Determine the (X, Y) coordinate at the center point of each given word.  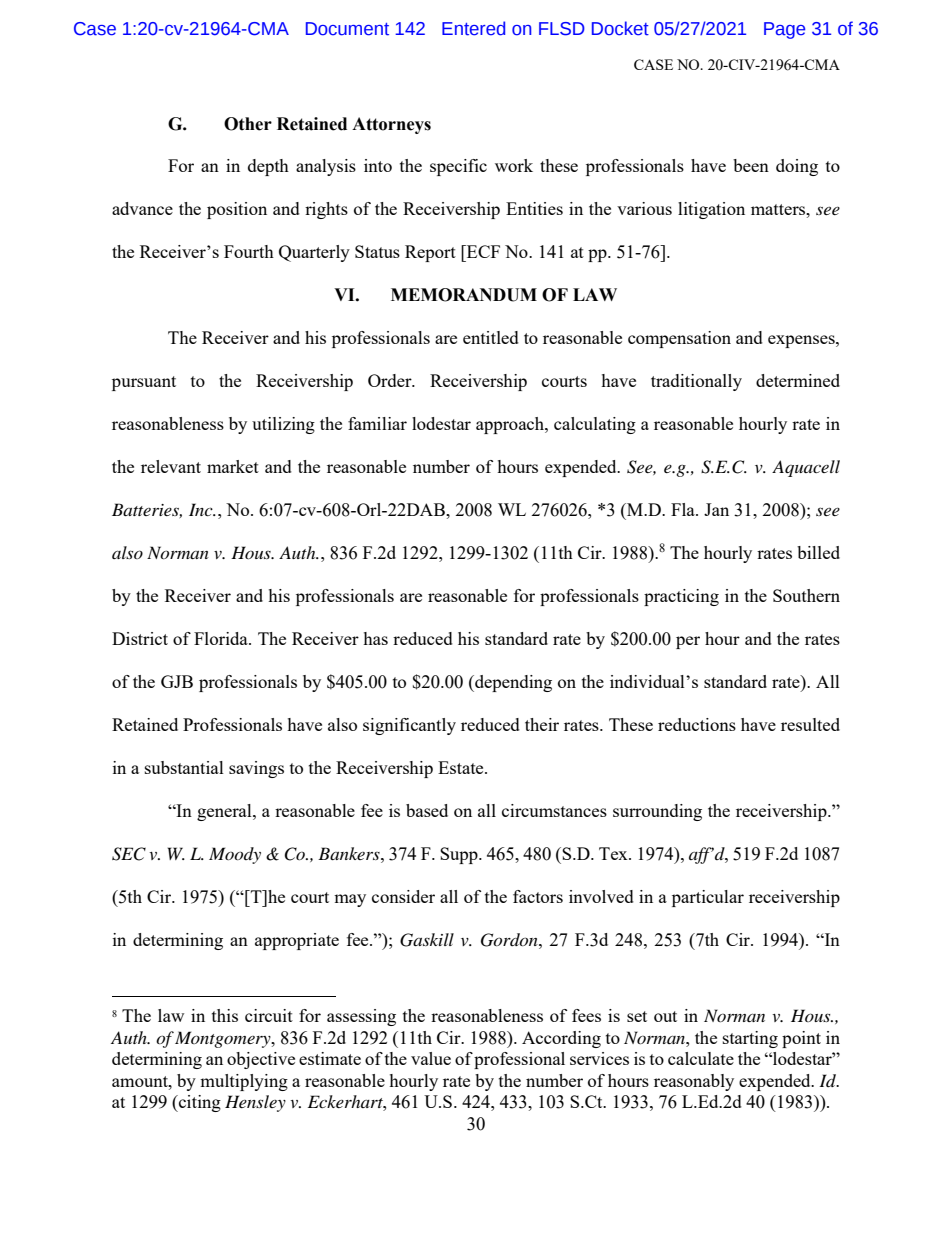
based (427, 810)
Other (248, 124)
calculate (701, 1058)
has (375, 638)
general (225, 812)
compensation (679, 339)
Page (784, 30)
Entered (473, 28)
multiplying (244, 1082)
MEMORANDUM (464, 295)
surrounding (657, 812)
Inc (202, 509)
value (431, 1058)
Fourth (249, 251)
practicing (681, 597)
